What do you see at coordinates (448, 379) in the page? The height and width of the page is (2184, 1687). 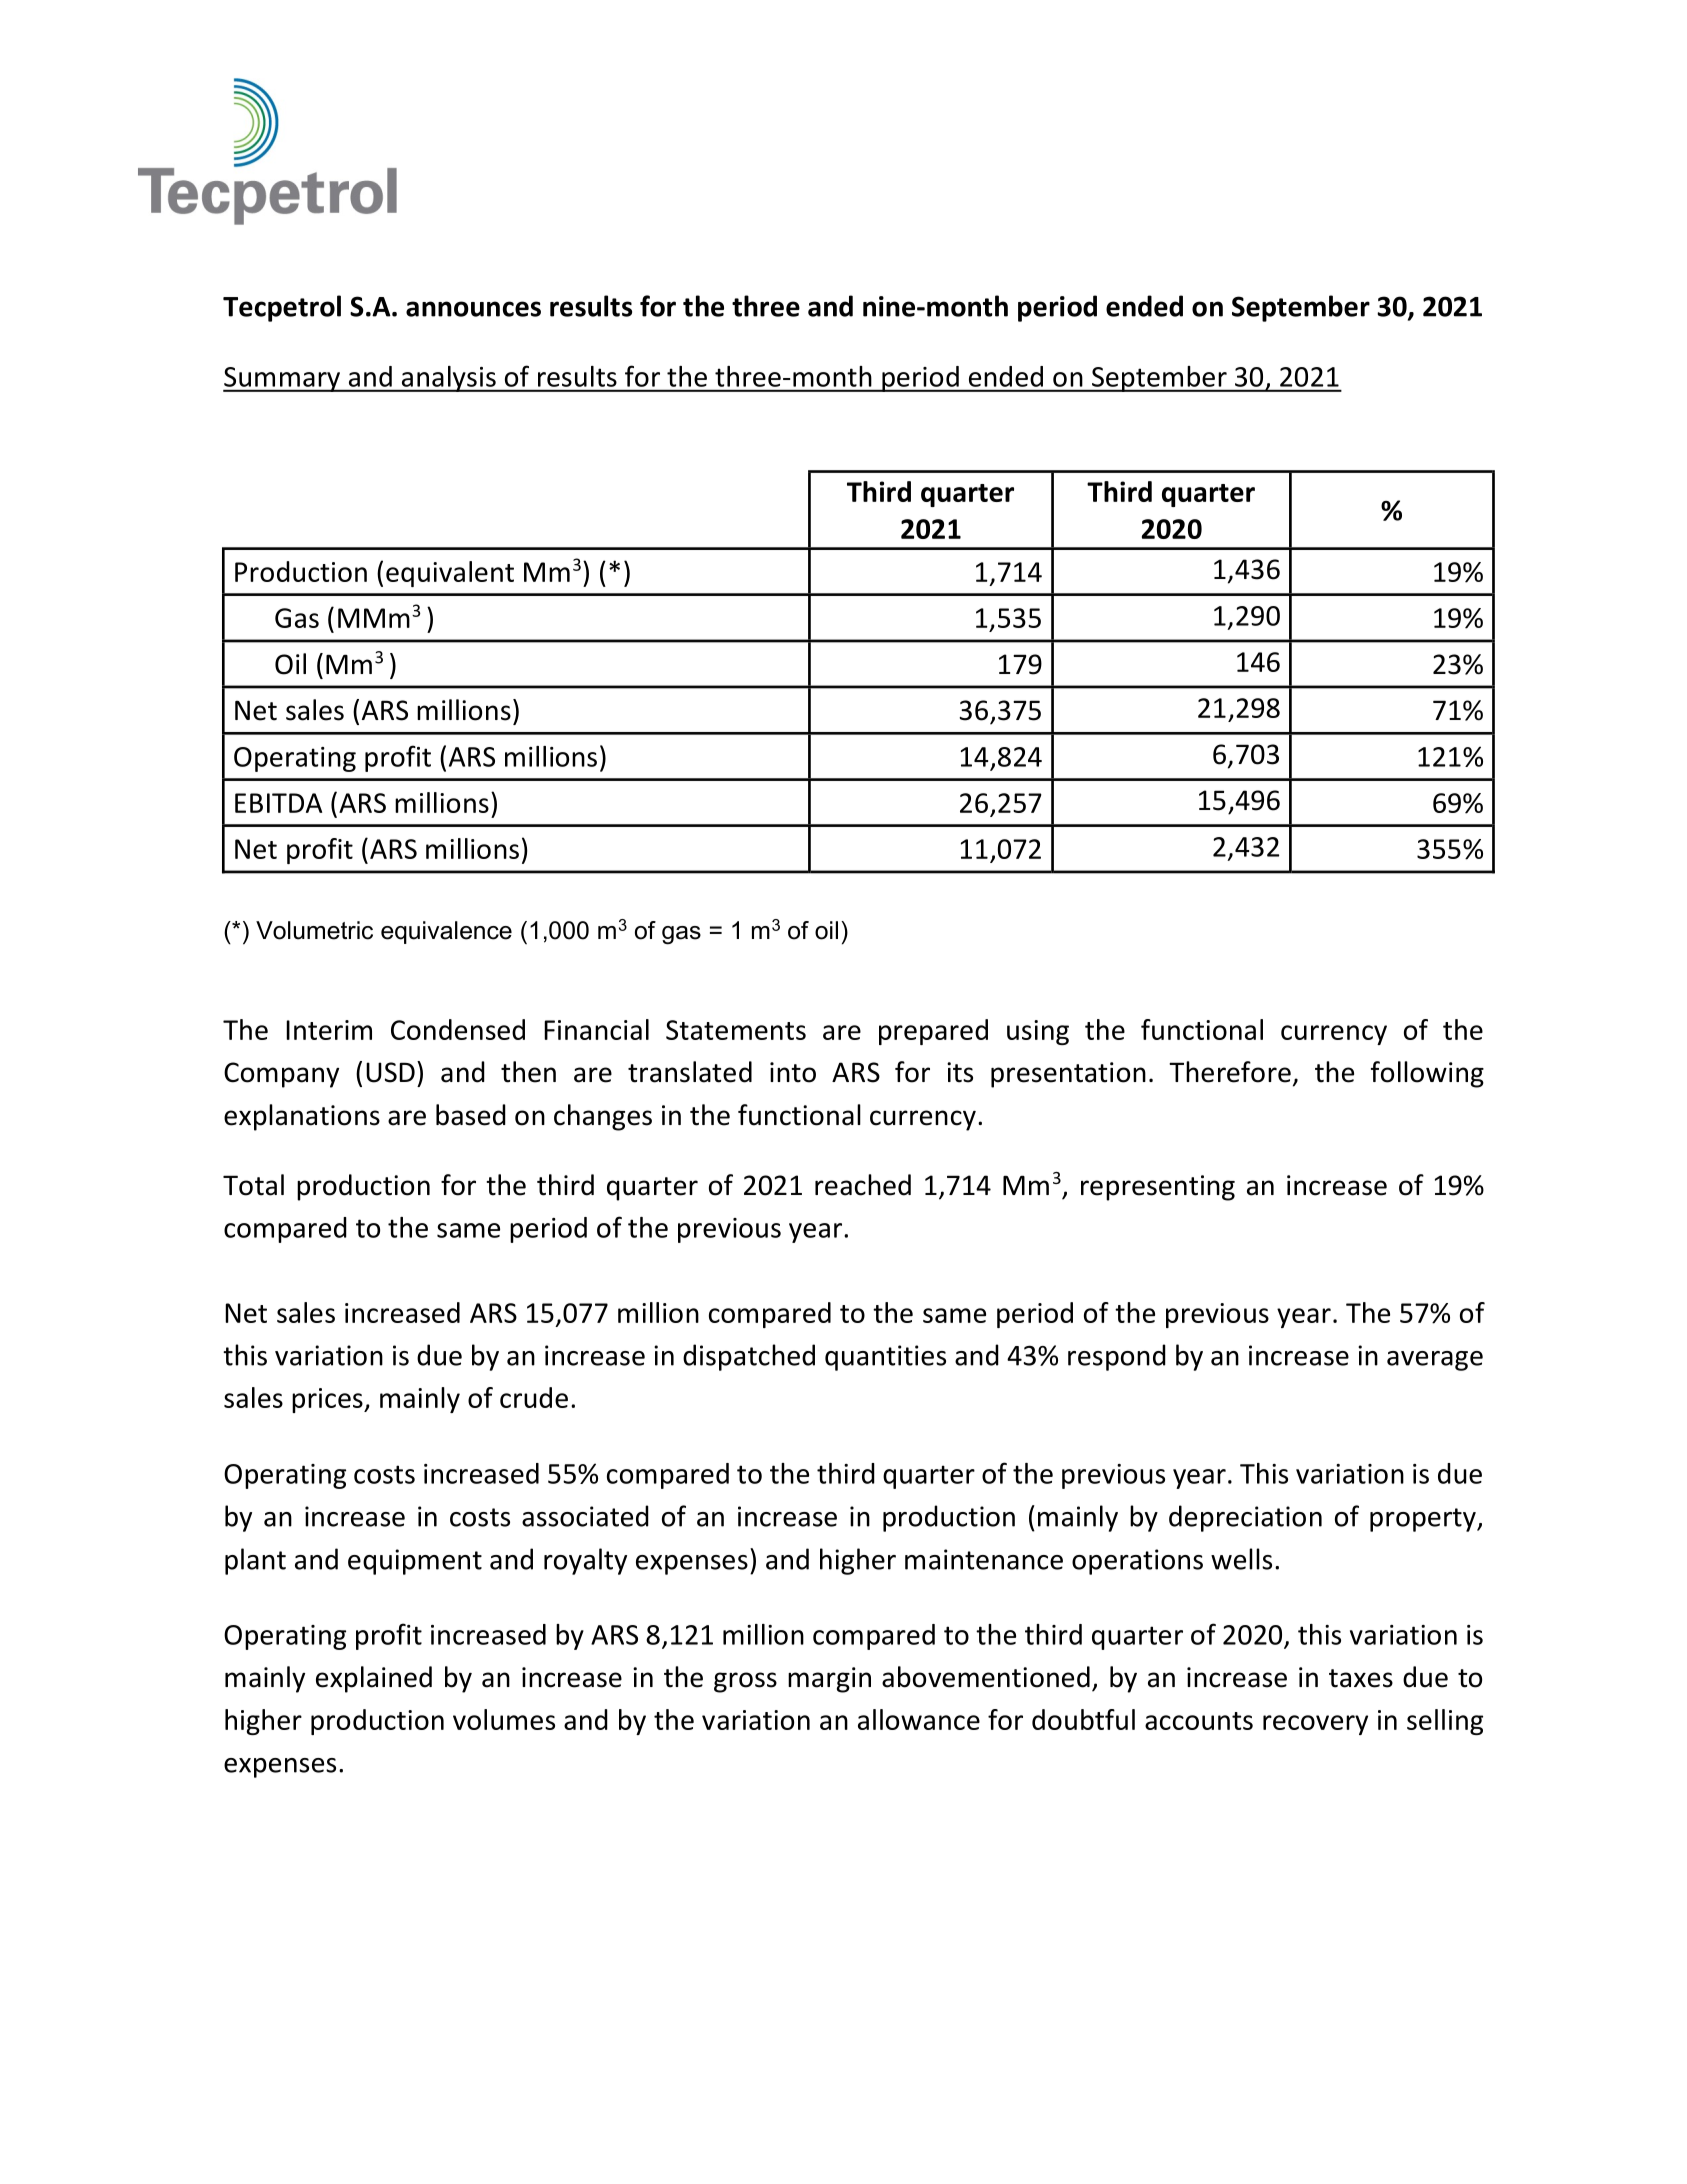 I see `analysis` at bounding box center [448, 379].
